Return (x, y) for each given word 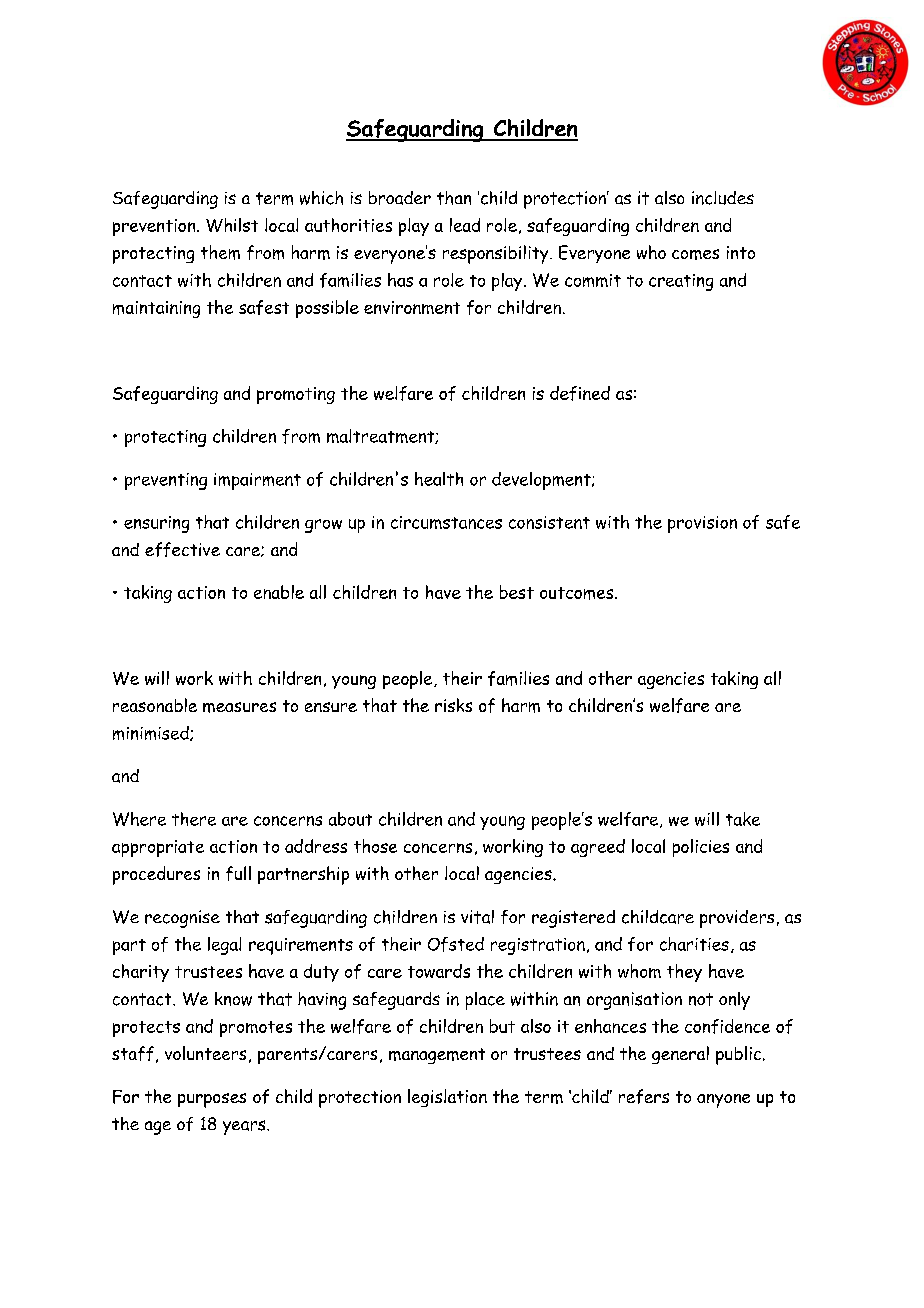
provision (702, 524)
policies (701, 848)
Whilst (232, 225)
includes (723, 198)
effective (182, 549)
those (375, 846)
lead (465, 225)
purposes (212, 1100)
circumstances (446, 522)
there (194, 819)
